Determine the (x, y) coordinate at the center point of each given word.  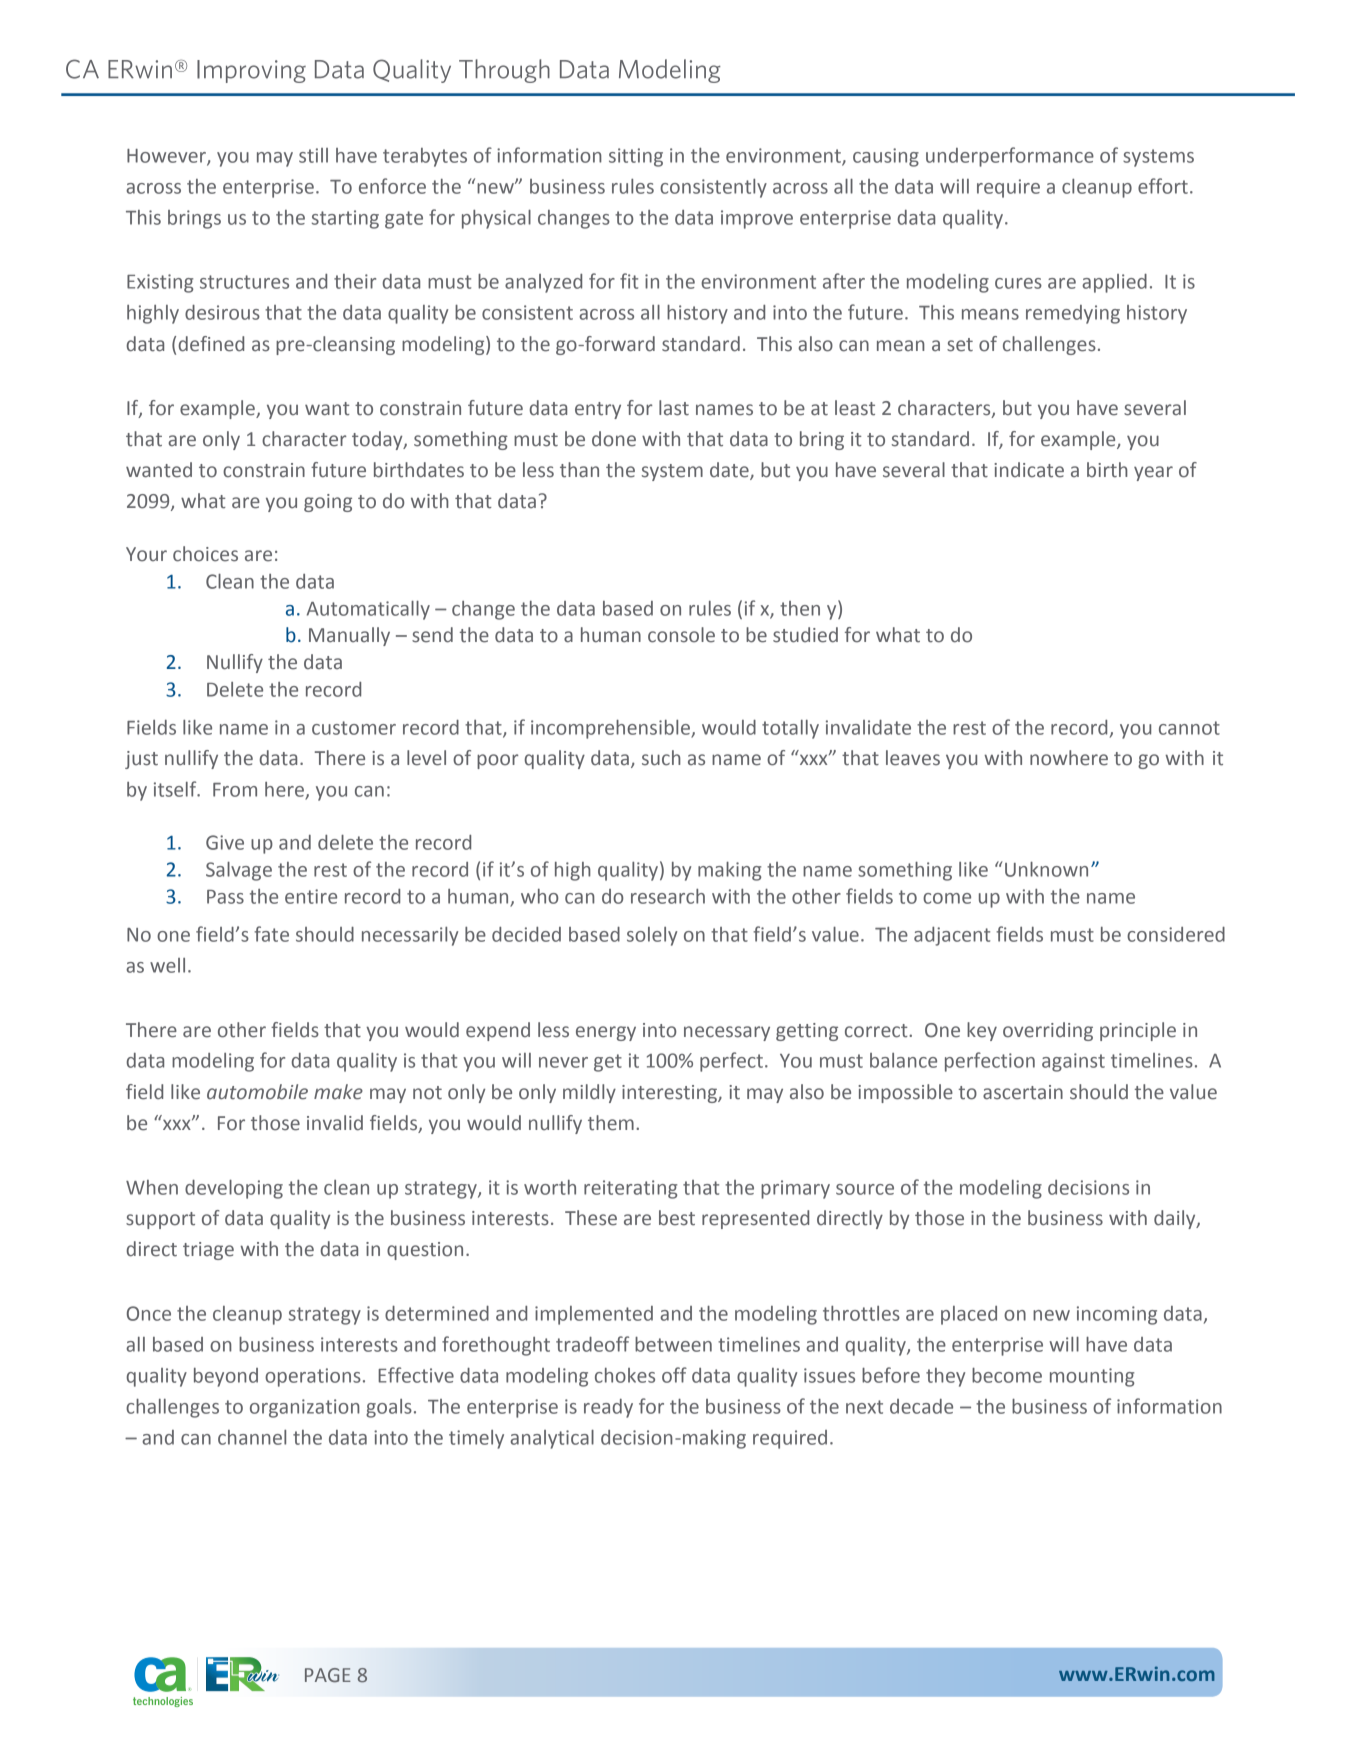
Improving (251, 71)
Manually (349, 636)
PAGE (328, 1675)
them (611, 1123)
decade (921, 1406)
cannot (1189, 728)
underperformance (1010, 157)
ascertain (1023, 1092)
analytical (552, 1439)
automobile (257, 1092)
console (681, 635)
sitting (636, 157)
